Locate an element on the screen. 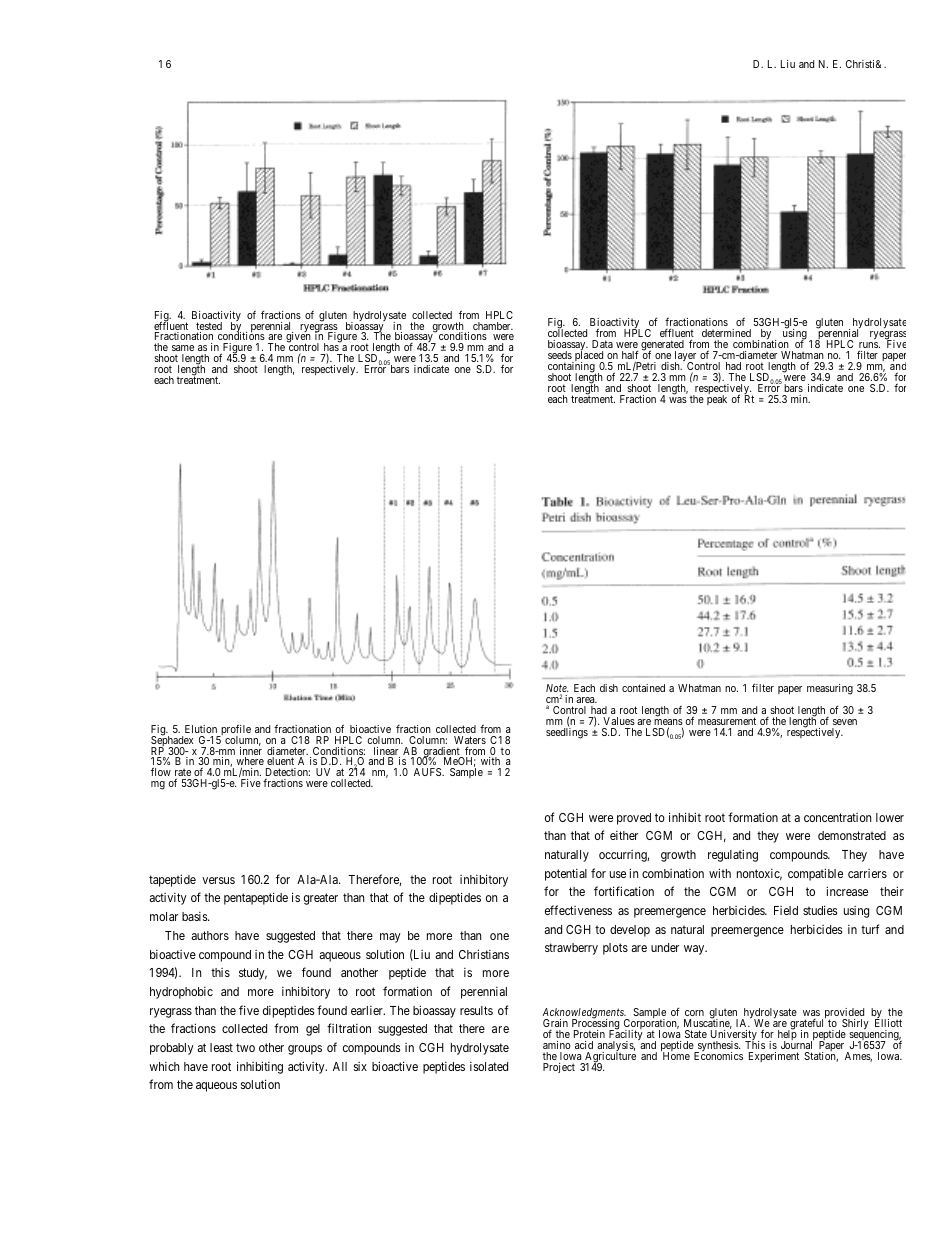 This screenshot has width=952, height=1233. amino is located at coordinates (557, 1045).
